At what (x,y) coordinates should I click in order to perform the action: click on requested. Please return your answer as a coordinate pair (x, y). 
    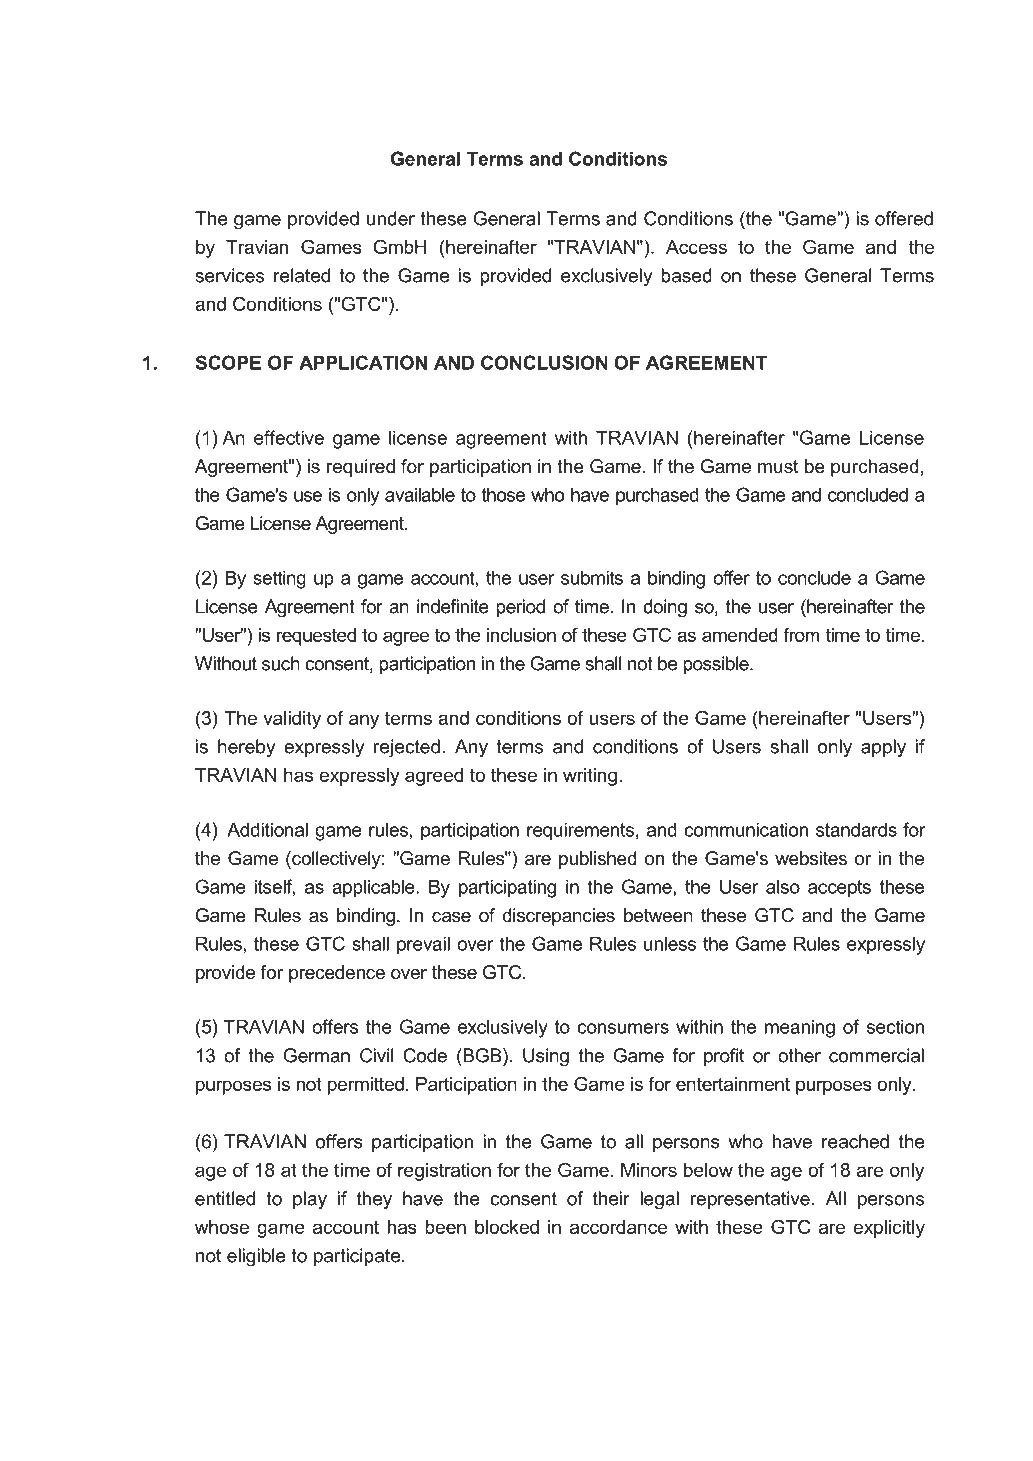
    Looking at the image, I should click on (316, 637).
